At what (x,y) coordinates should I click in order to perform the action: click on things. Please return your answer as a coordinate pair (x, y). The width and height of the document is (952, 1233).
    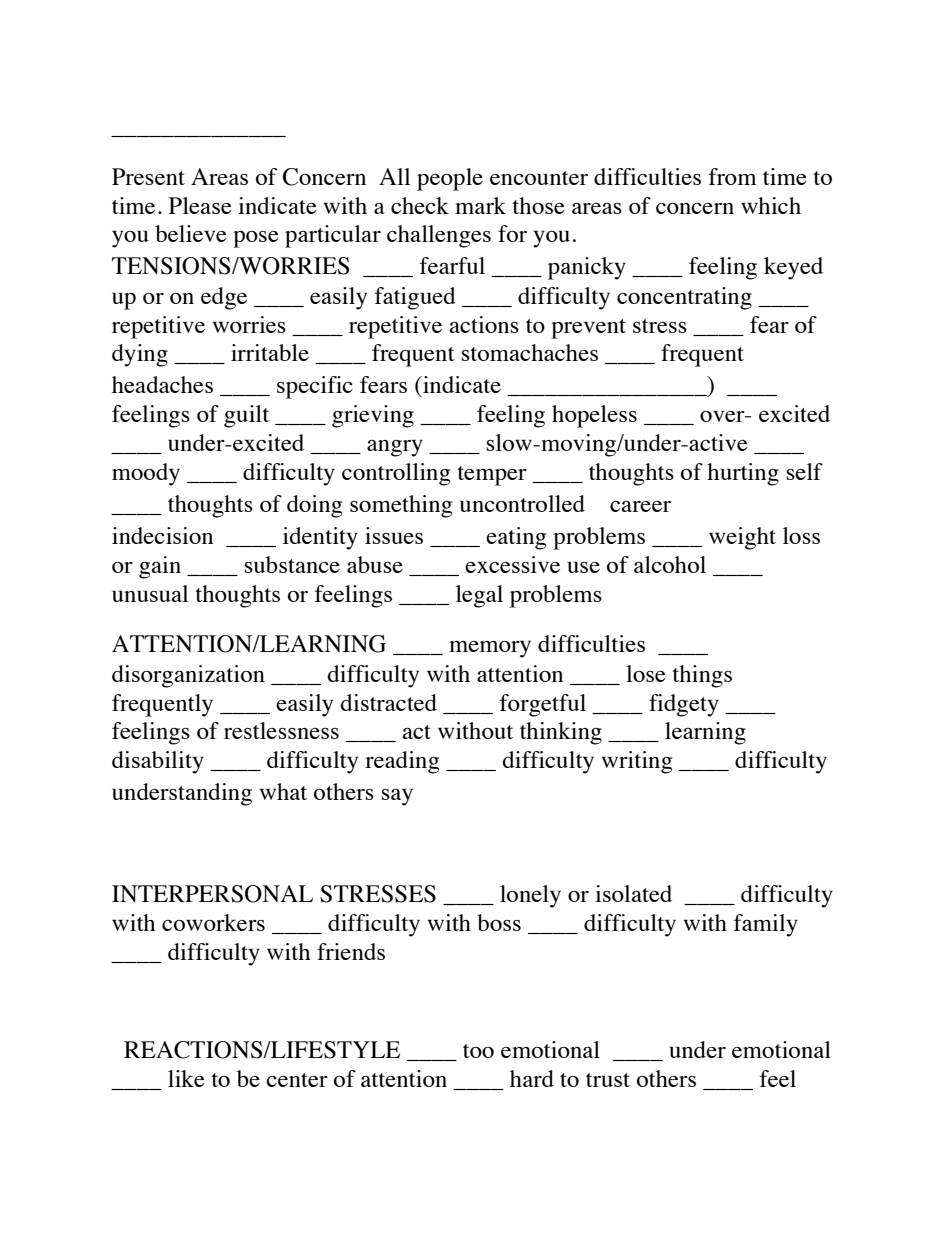
    Looking at the image, I should click on (702, 676).
